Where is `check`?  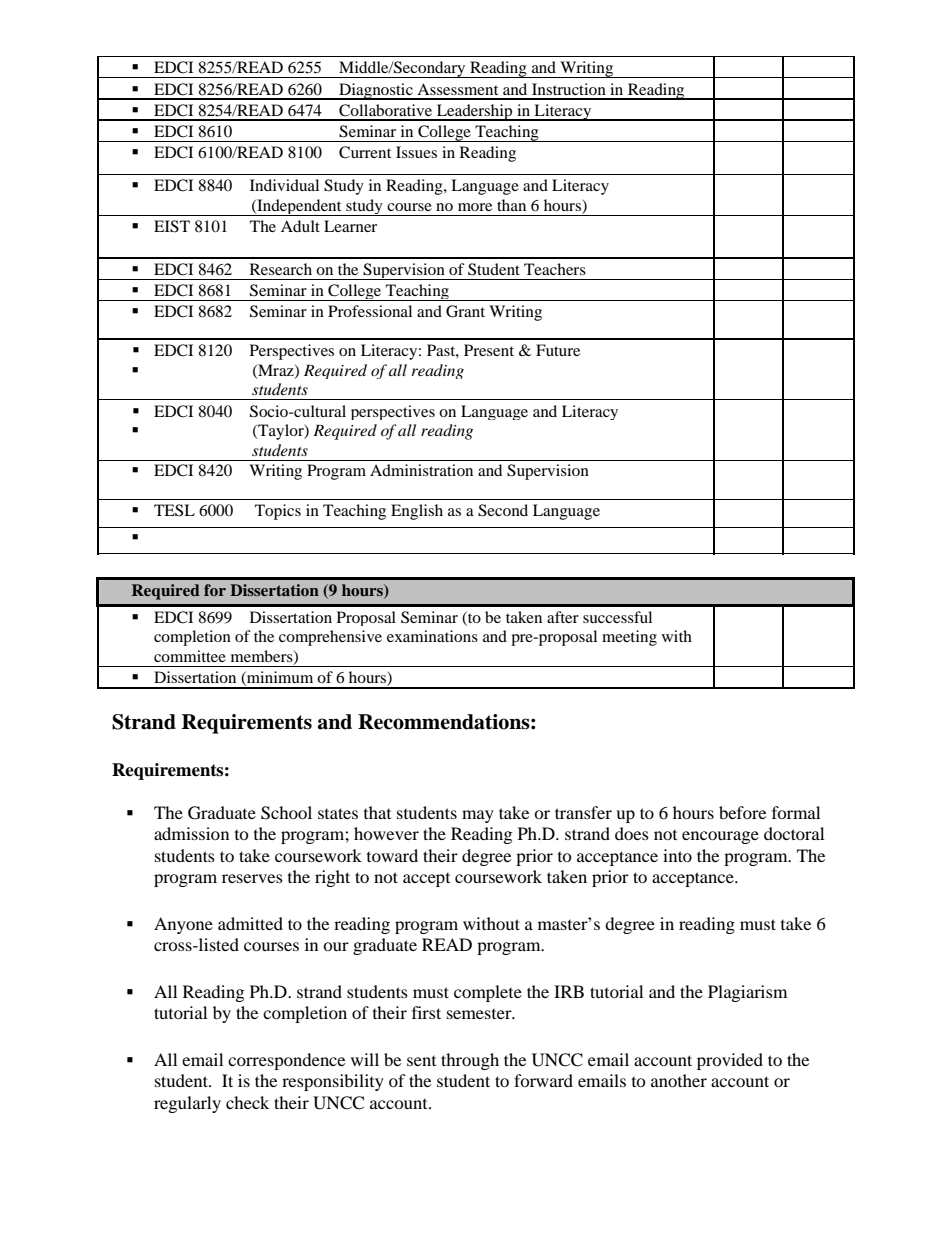 check is located at coordinates (247, 1102).
